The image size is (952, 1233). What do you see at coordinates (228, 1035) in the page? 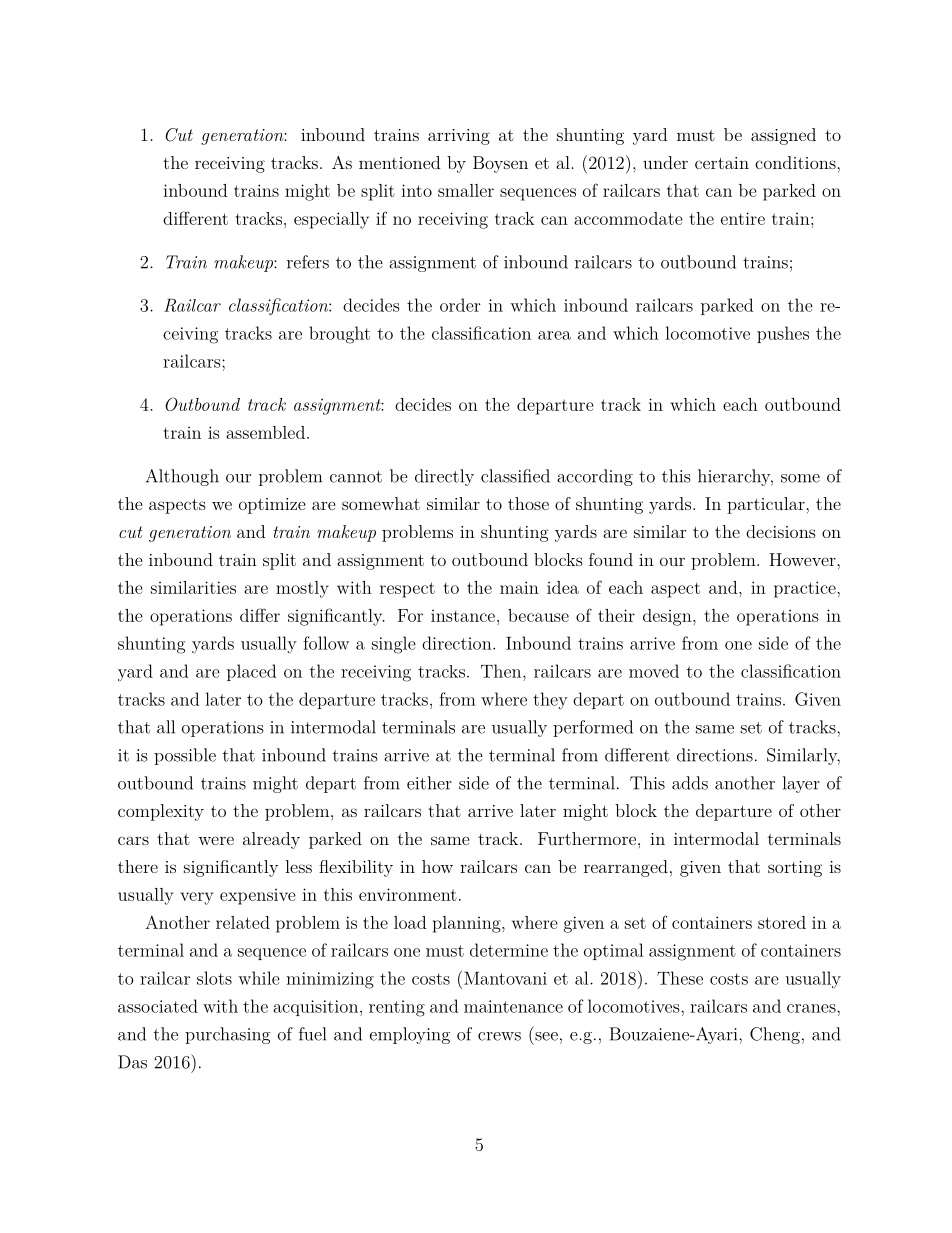
I see `purchasing` at bounding box center [228, 1035].
